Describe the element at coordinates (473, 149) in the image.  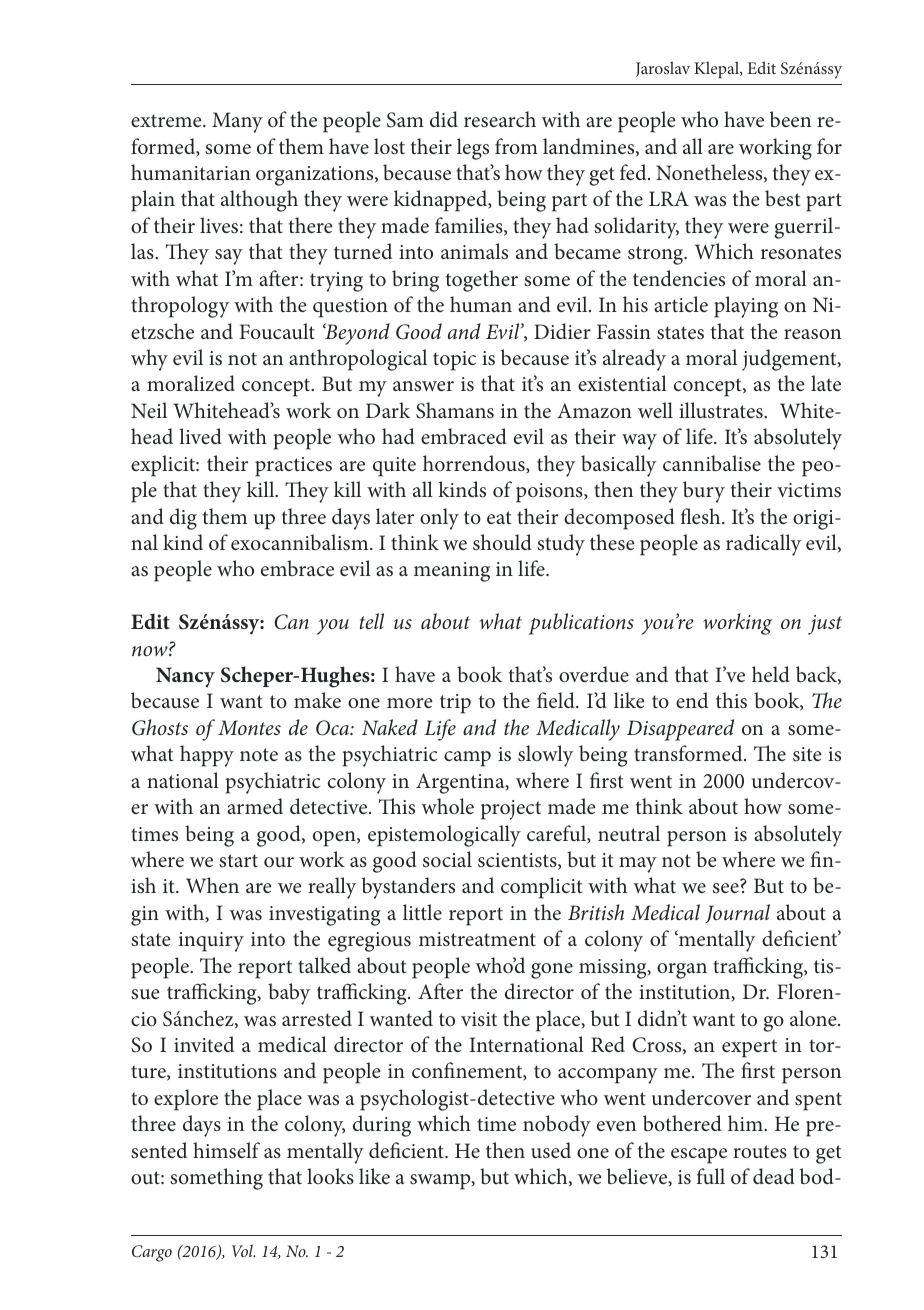
I see `legs` at that location.
